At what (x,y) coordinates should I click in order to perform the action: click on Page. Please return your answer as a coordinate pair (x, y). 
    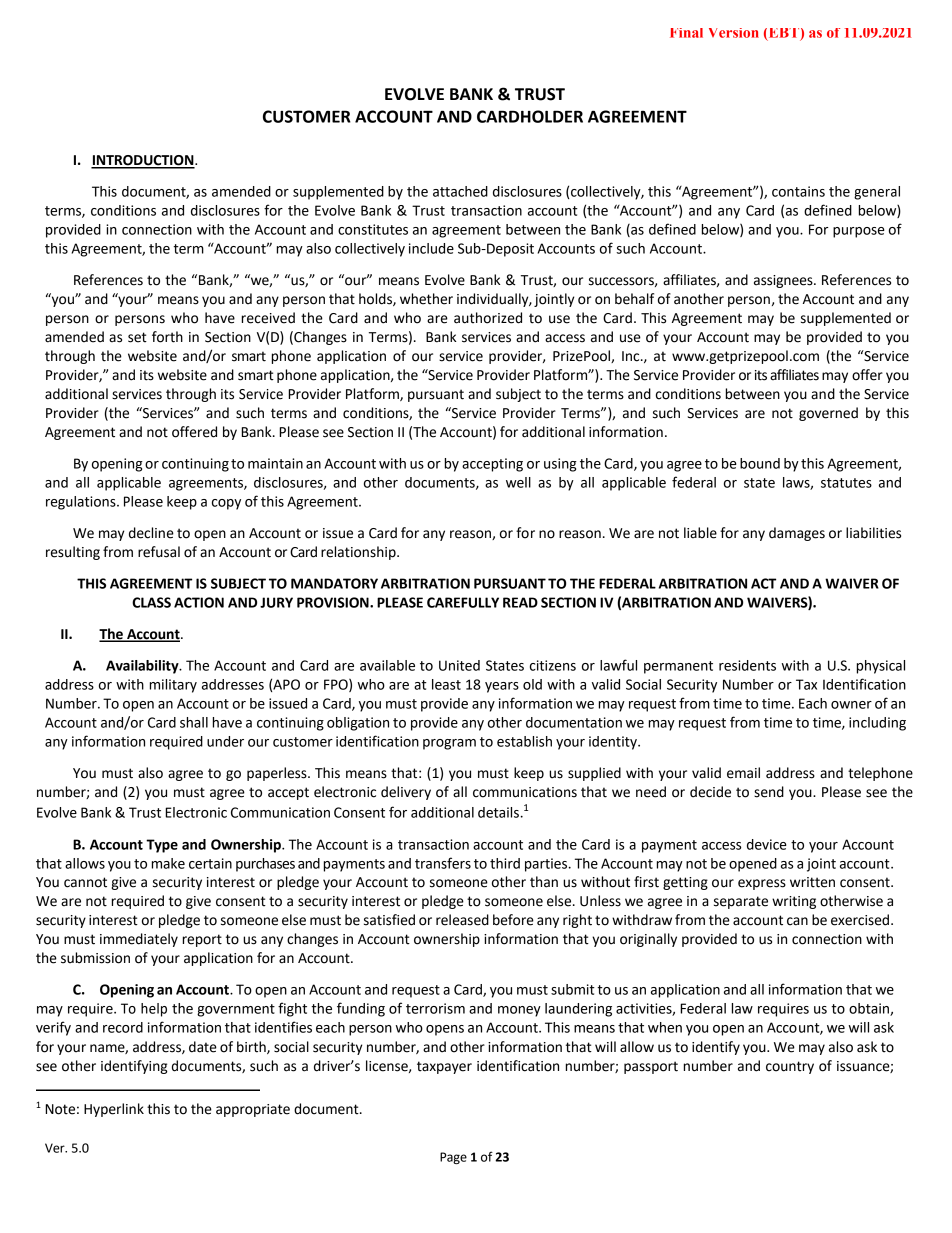
    Looking at the image, I should click on (453, 1158).
